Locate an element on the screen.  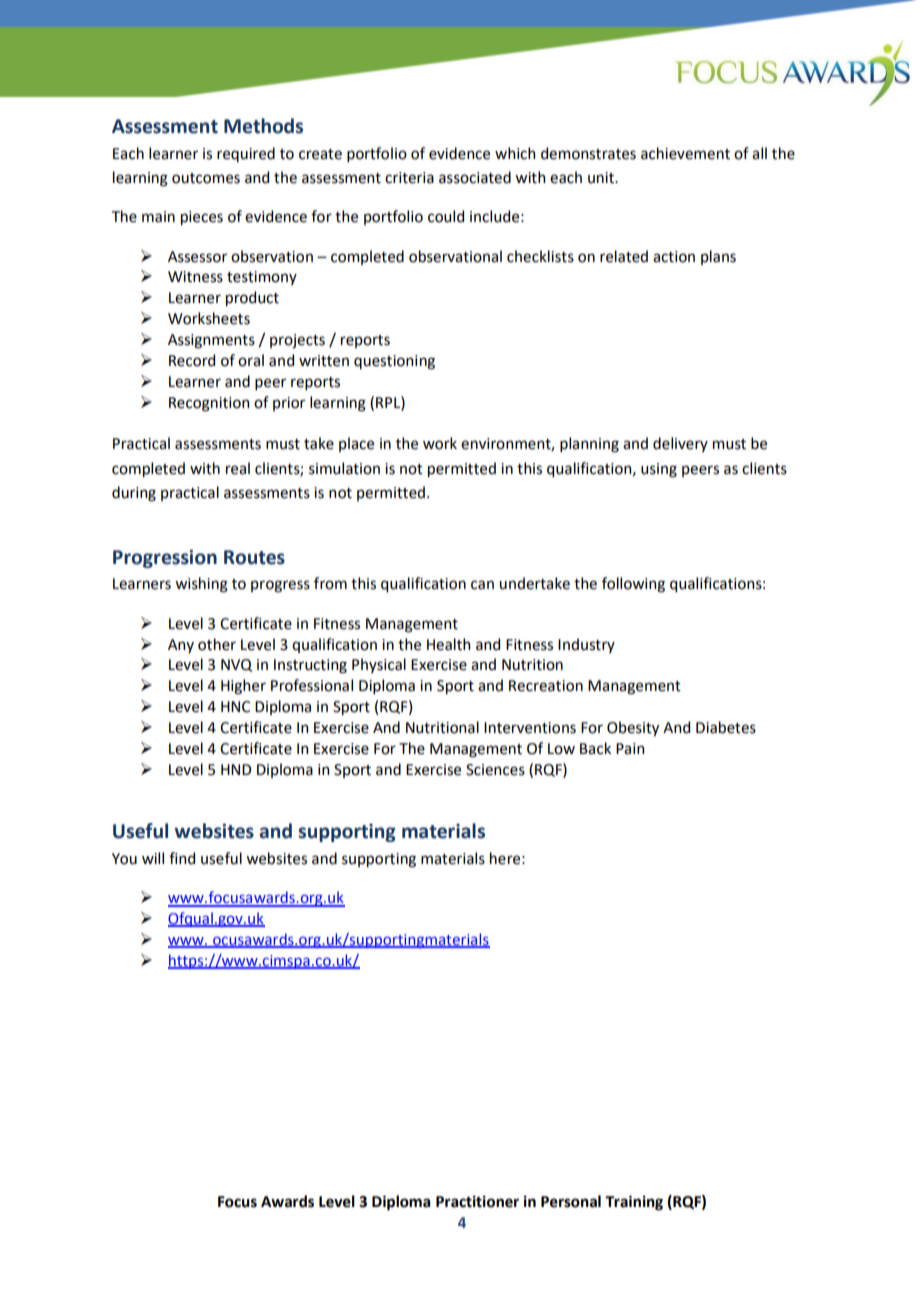
achievement is located at coordinates (685, 153).
